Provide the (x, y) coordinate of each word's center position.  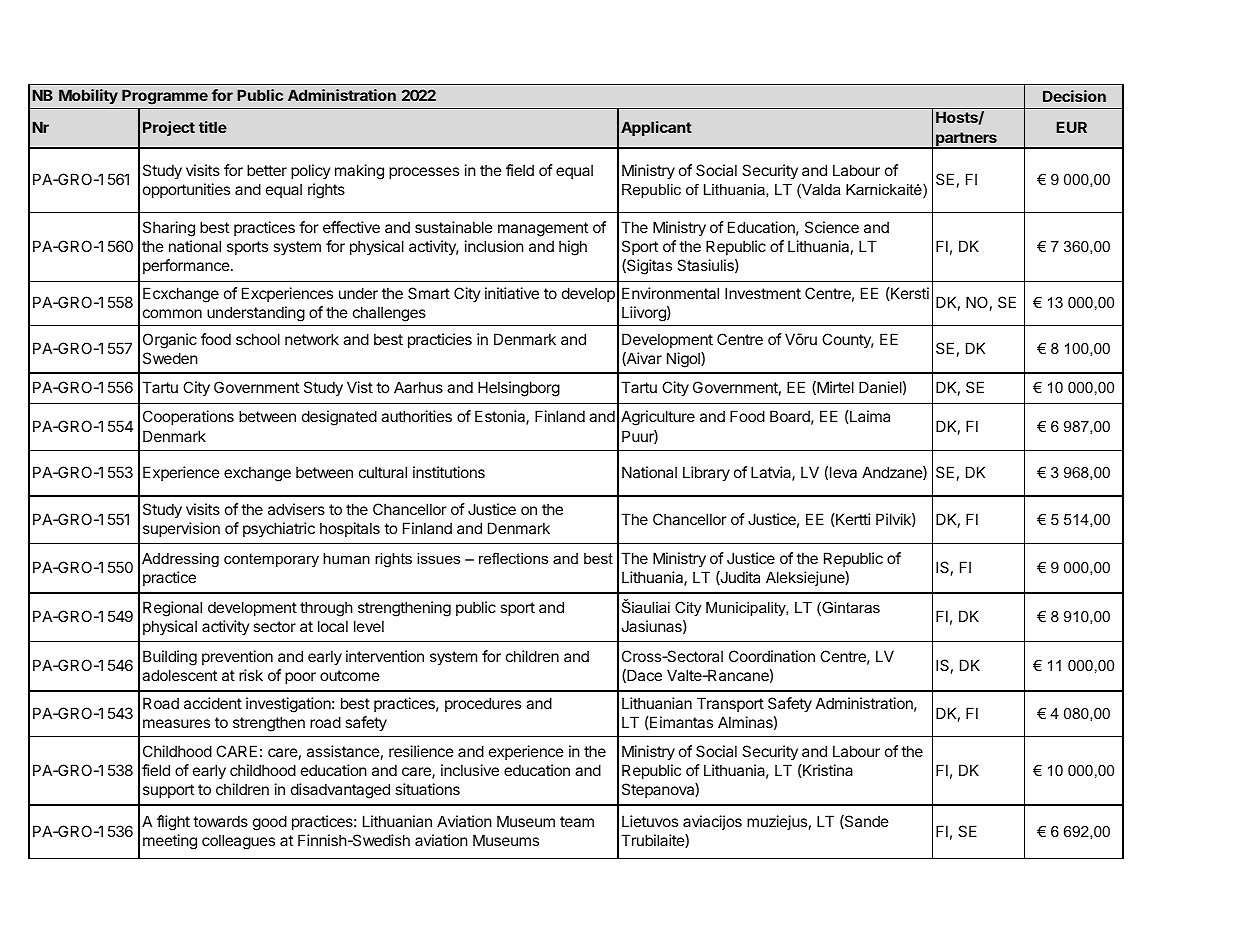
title (213, 127)
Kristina (827, 770)
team (577, 821)
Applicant (656, 128)
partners (966, 140)
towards (220, 821)
